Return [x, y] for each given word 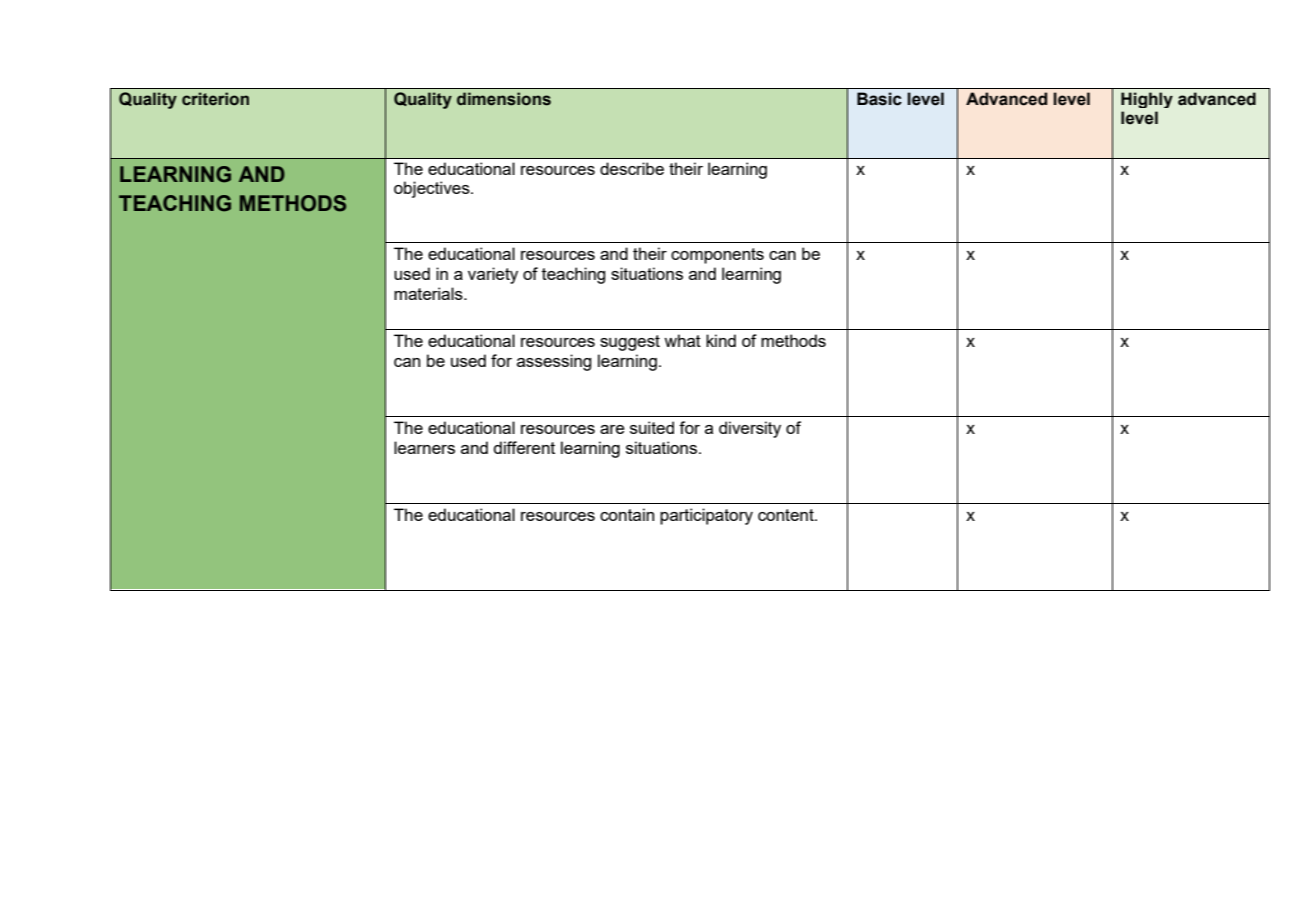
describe [632, 168]
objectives [433, 189]
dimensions [504, 99]
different [524, 447]
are [612, 429]
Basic [879, 99]
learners [424, 447]
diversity [750, 429]
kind [721, 340]
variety [493, 275]
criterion [215, 99]
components [717, 256]
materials [429, 293]
